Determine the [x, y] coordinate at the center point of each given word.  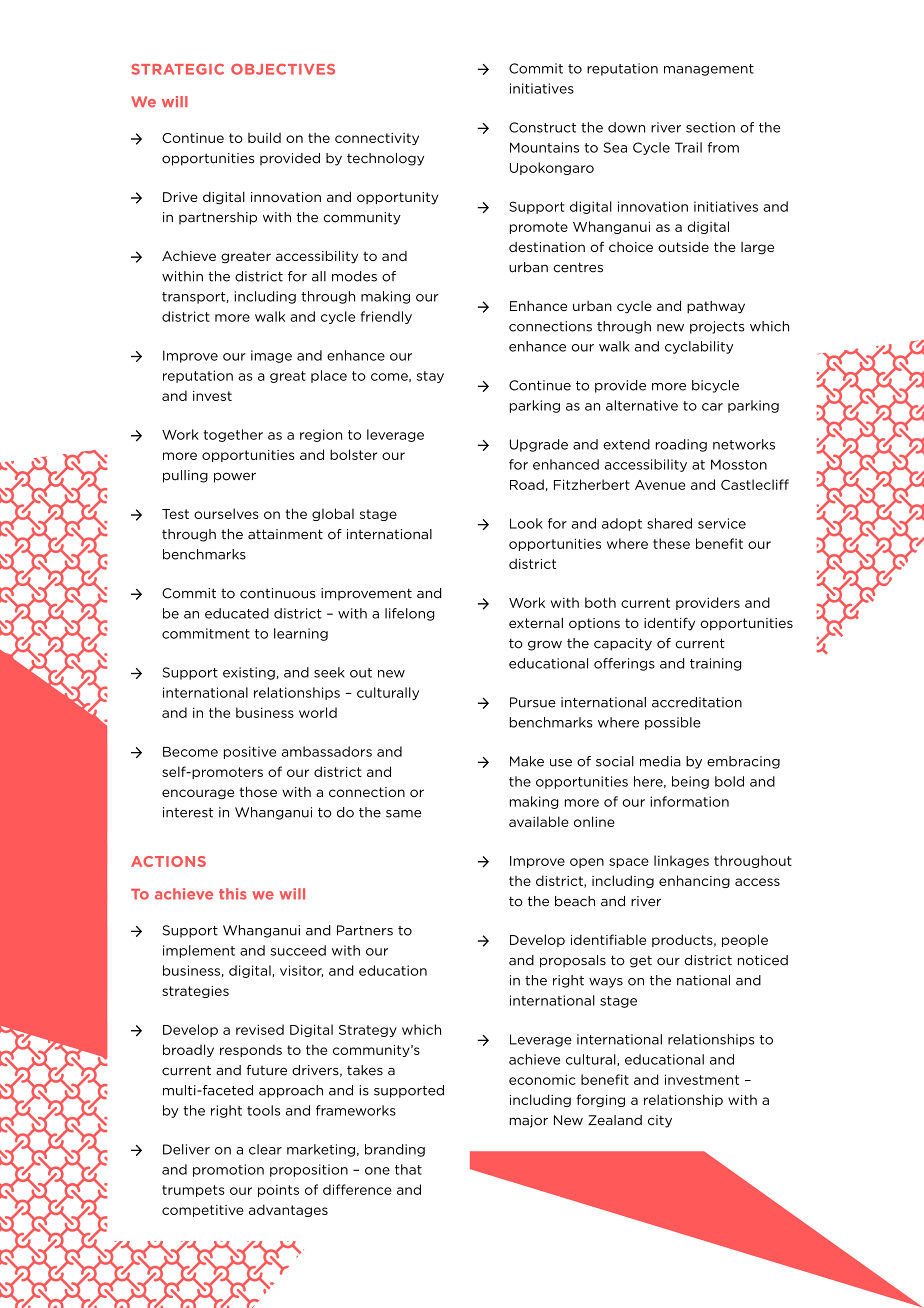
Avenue [660, 485]
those [258, 791]
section [710, 127]
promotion [228, 1170]
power [235, 477]
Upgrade [539, 445]
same [403, 814]
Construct [542, 127]
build [264, 137]
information [689, 801]
